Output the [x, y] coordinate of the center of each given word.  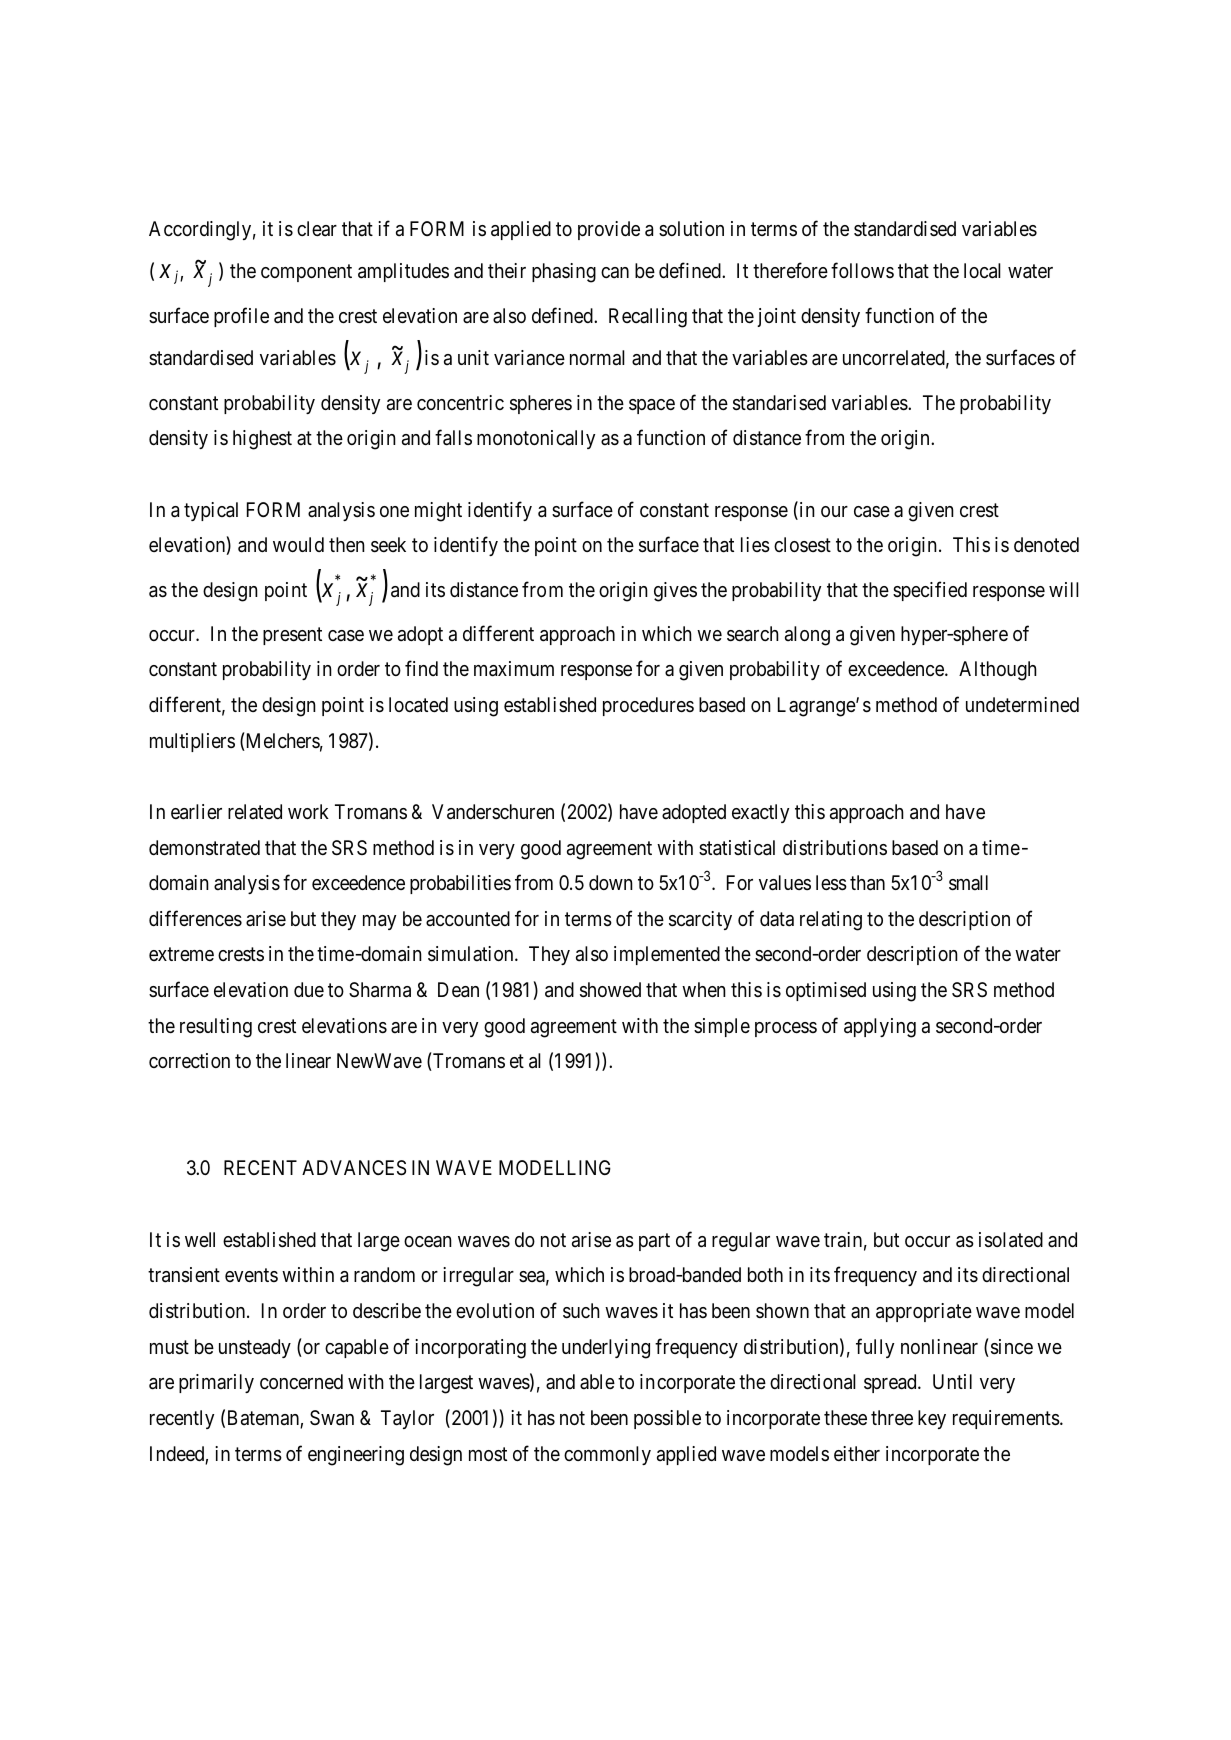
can [615, 273]
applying [880, 1028]
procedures [648, 706]
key [932, 1419]
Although [998, 671]
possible [667, 1419]
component [306, 273]
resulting [216, 1028]
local [982, 271]
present [292, 636]
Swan [332, 1418]
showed [610, 990]
